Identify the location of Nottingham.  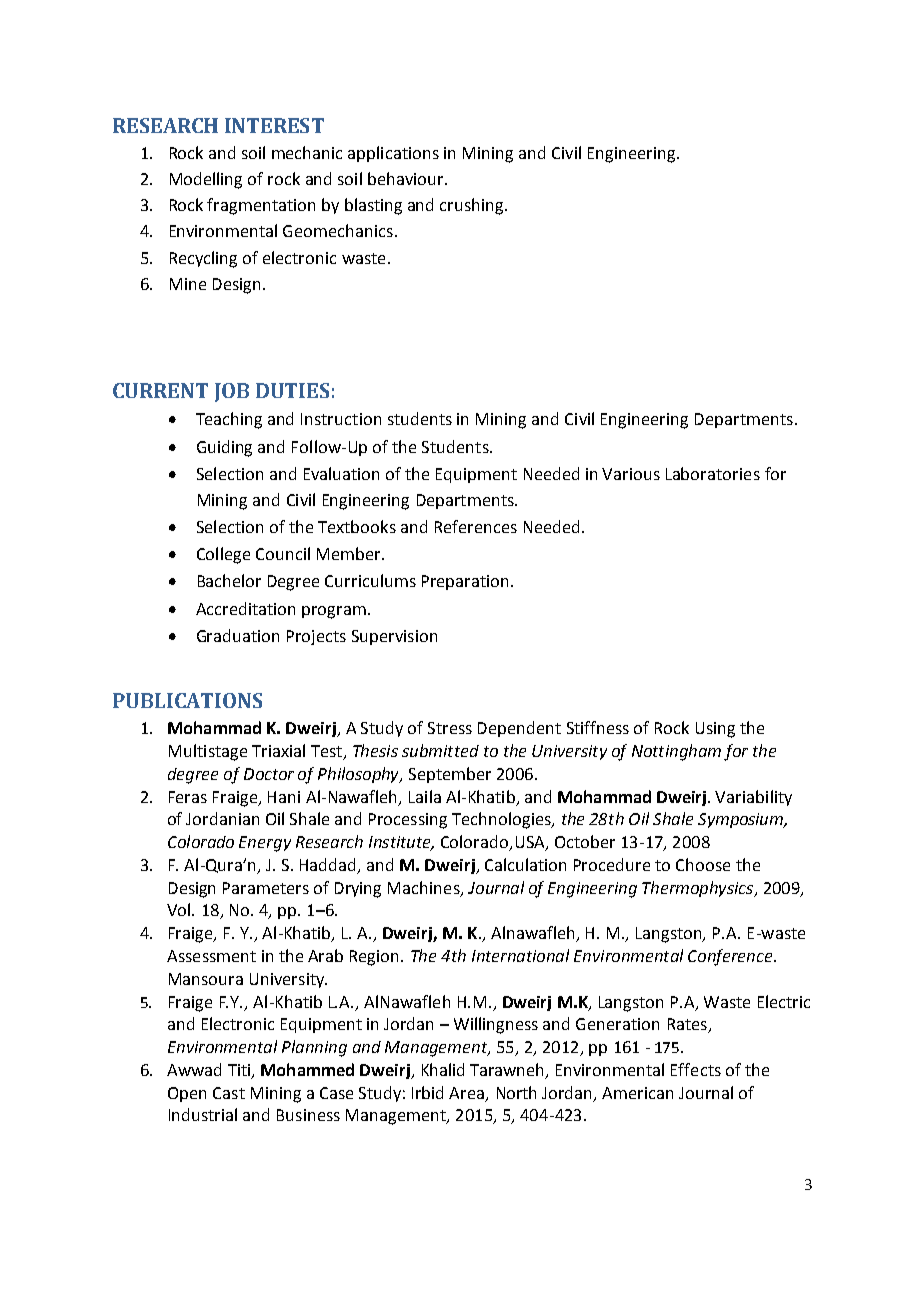
(676, 752).
